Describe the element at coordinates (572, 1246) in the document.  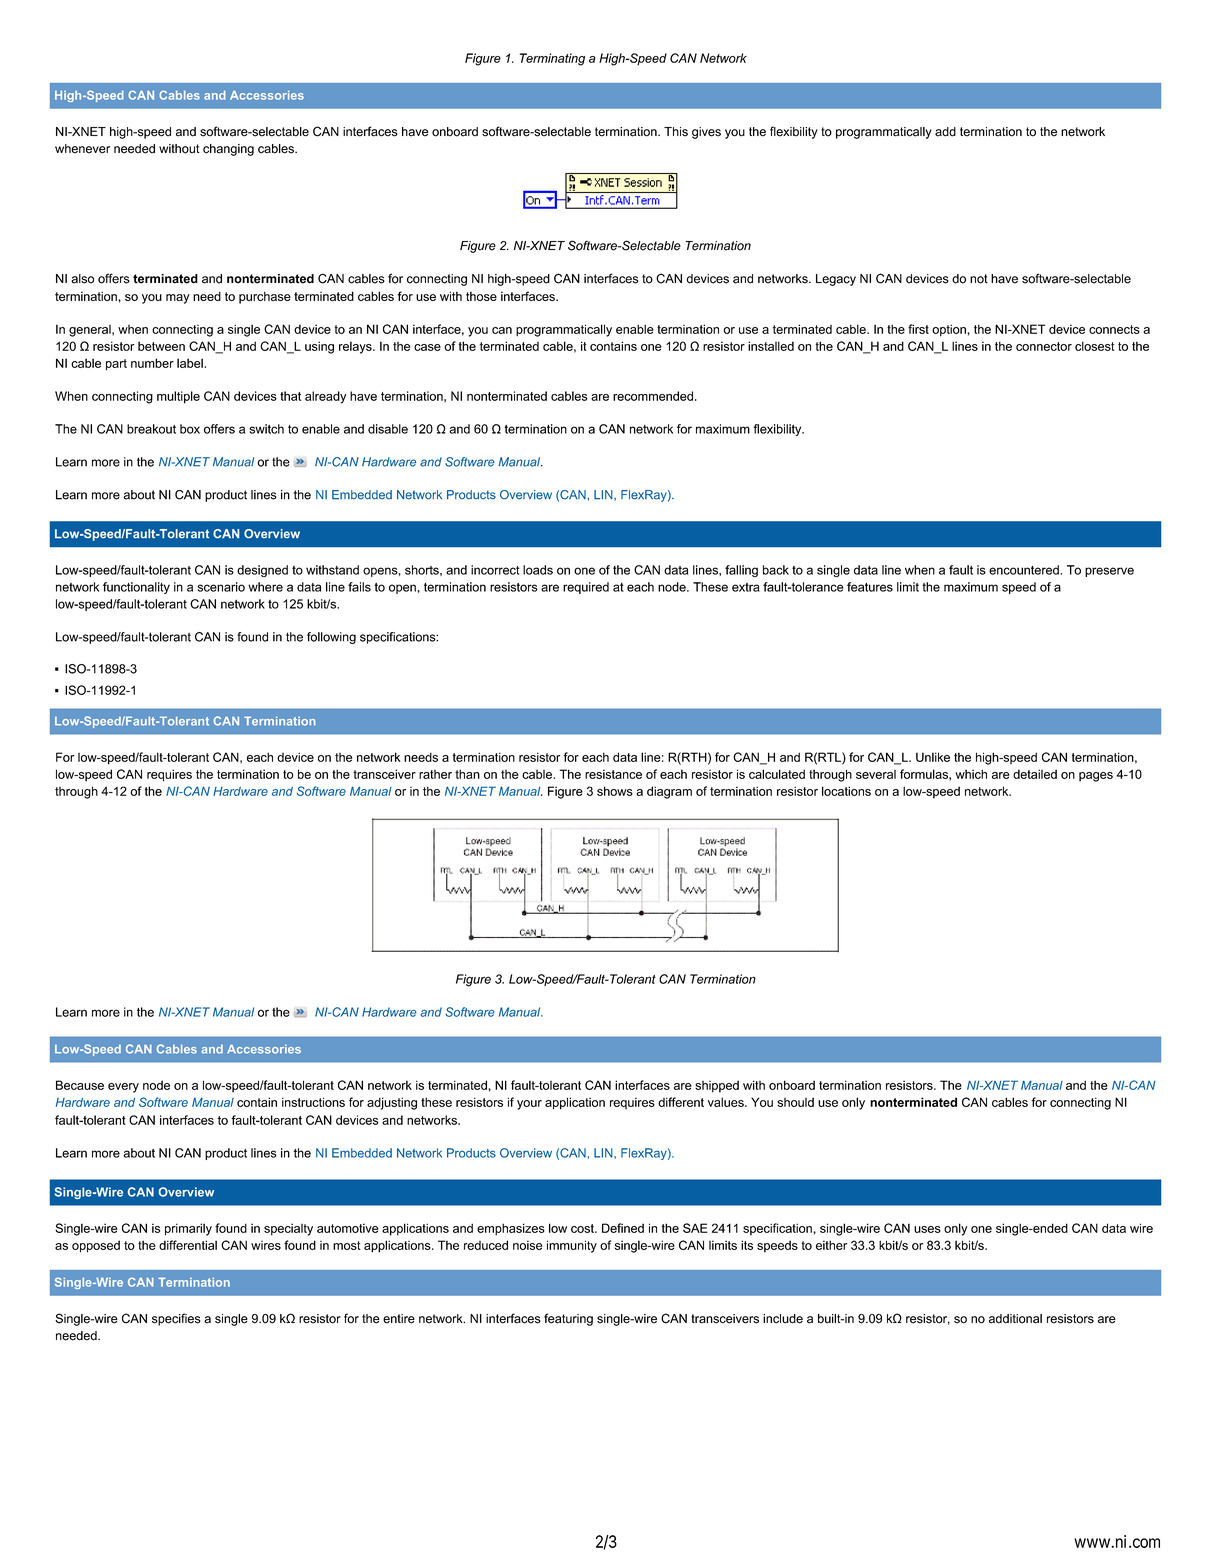
I see `immunity` at that location.
